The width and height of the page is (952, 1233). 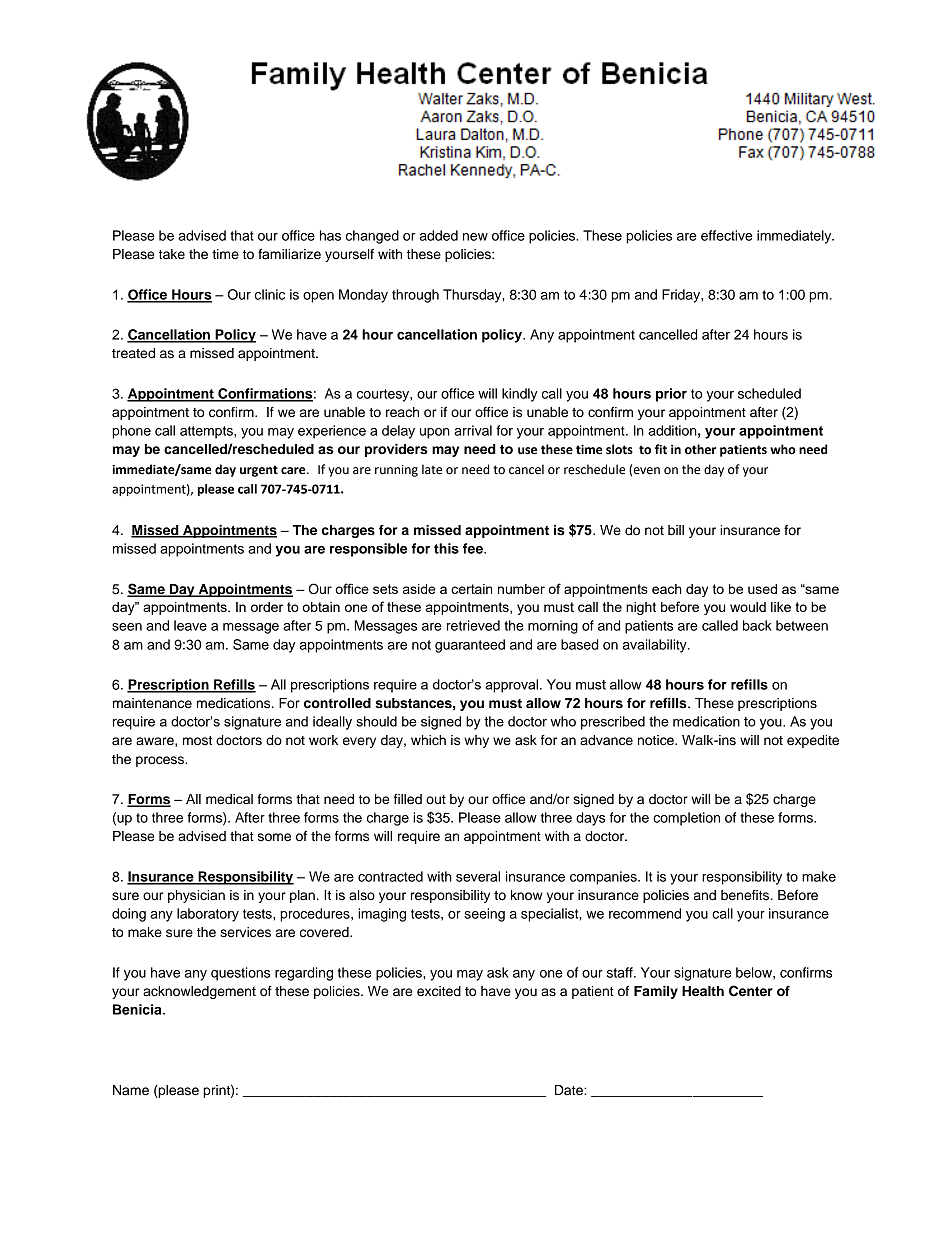 I want to click on leave, so click(x=190, y=625).
